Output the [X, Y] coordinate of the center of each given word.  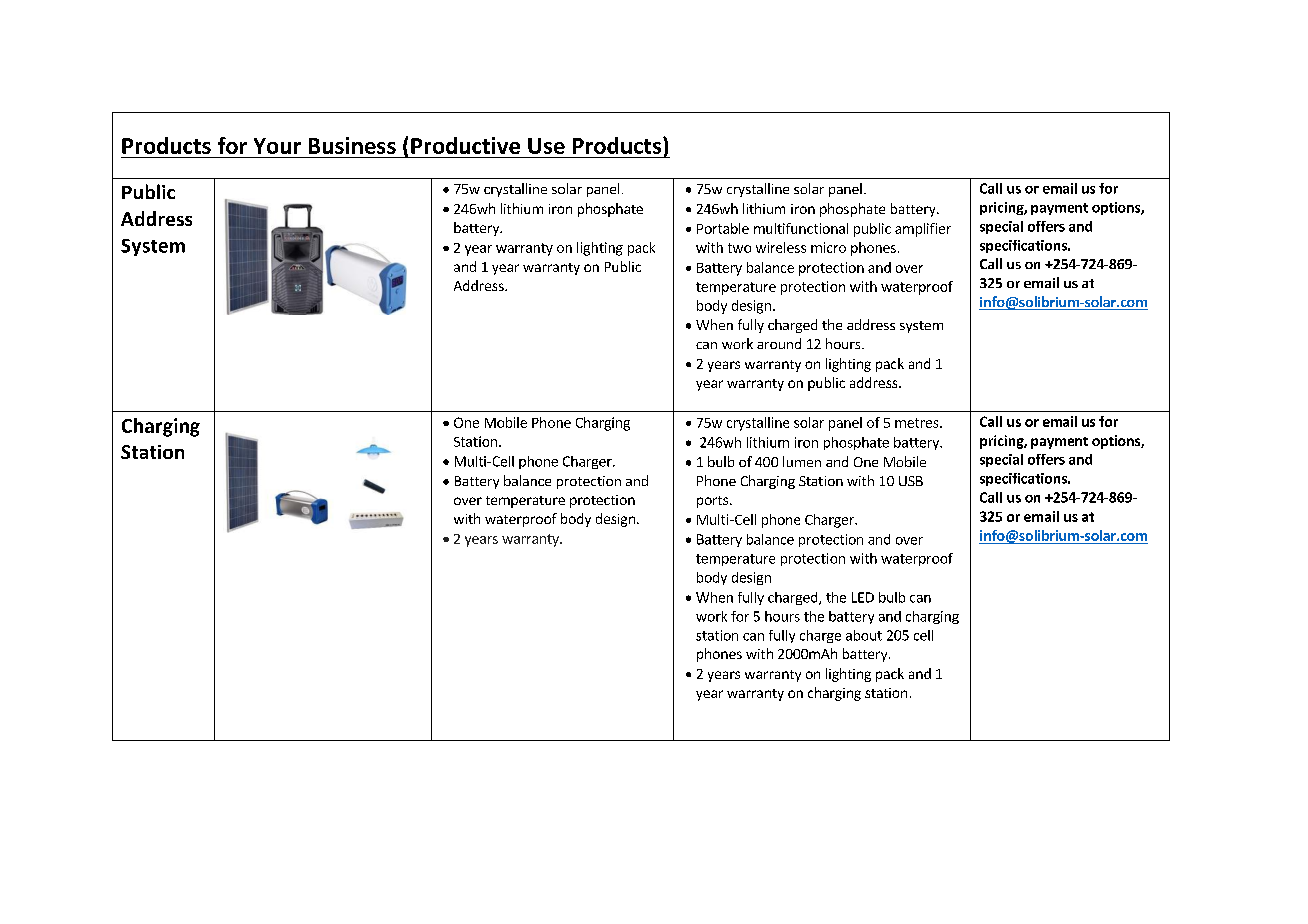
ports [712, 502]
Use [546, 146]
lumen [802, 461]
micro [828, 247]
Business [352, 145]
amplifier [923, 230]
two [739, 248]
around [779, 343]
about [864, 635]
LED [863, 597]
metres [918, 423]
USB [911, 481]
